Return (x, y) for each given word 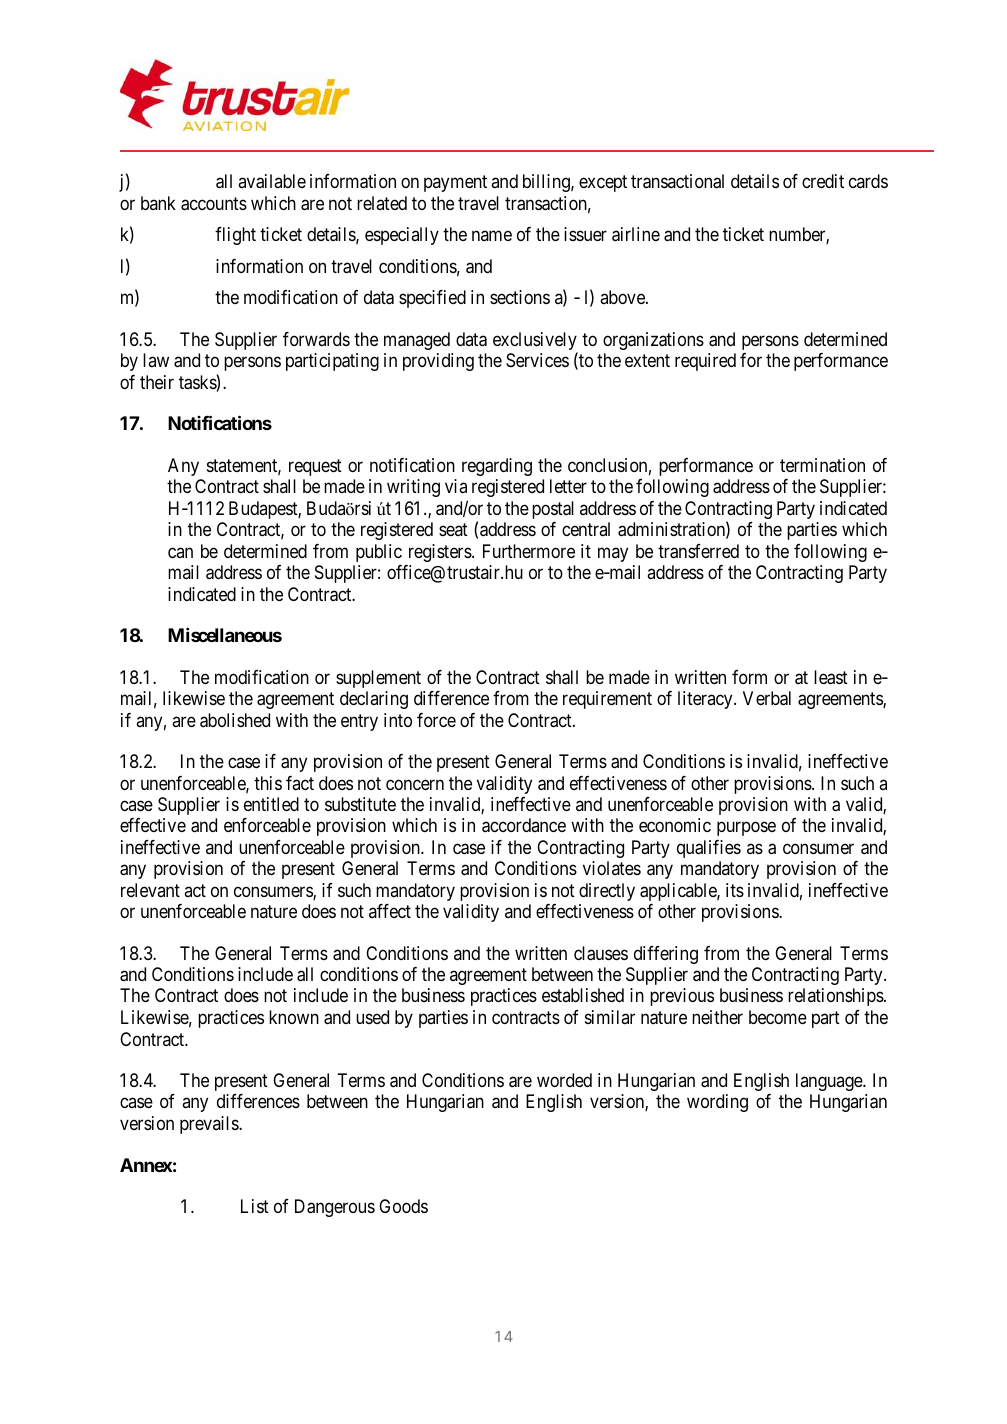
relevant (150, 890)
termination (822, 465)
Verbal (767, 698)
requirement (607, 700)
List (255, 1206)
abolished (235, 720)
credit (823, 181)
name (492, 236)
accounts (214, 204)
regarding (497, 467)
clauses (601, 953)
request (315, 467)
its (735, 890)
